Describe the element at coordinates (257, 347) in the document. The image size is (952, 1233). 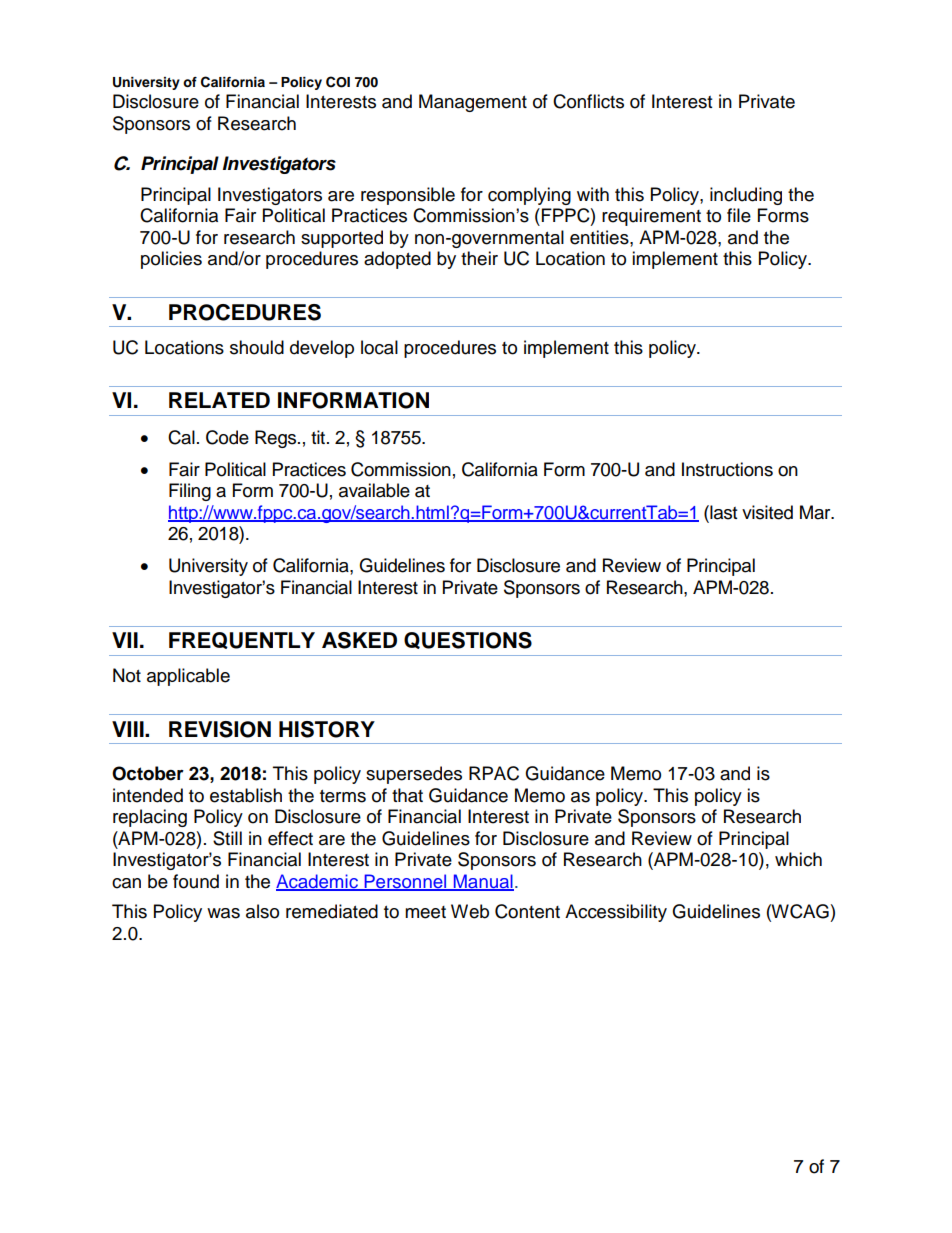
I see `should` at that location.
